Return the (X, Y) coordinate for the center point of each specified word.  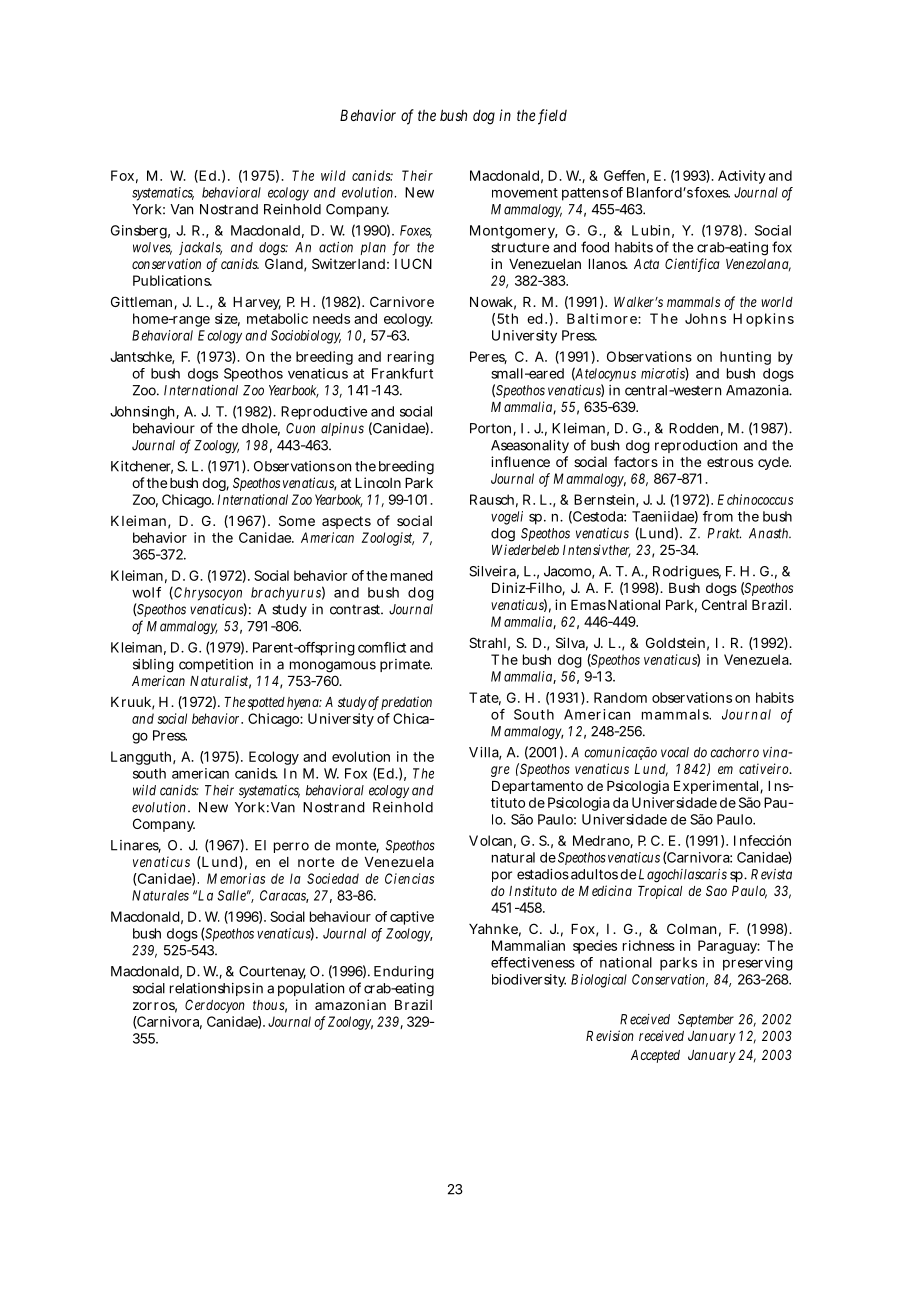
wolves (152, 248)
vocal (675, 752)
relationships (210, 989)
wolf (146, 592)
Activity (742, 177)
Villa (485, 753)
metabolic (277, 318)
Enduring (404, 973)
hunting (745, 358)
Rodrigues (687, 573)
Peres (488, 357)
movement (525, 193)
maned (412, 575)
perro (291, 847)
